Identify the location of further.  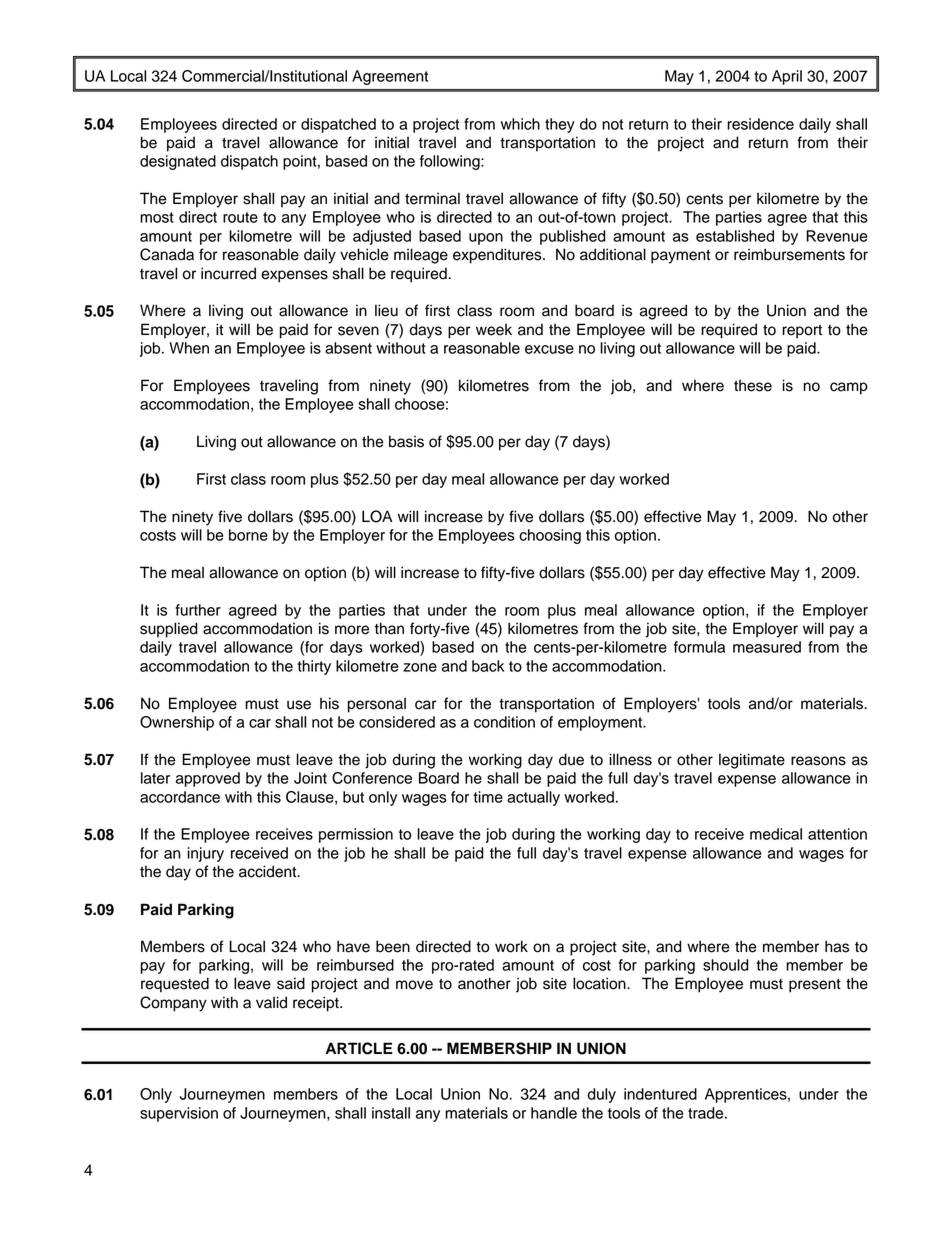
(198, 610).
